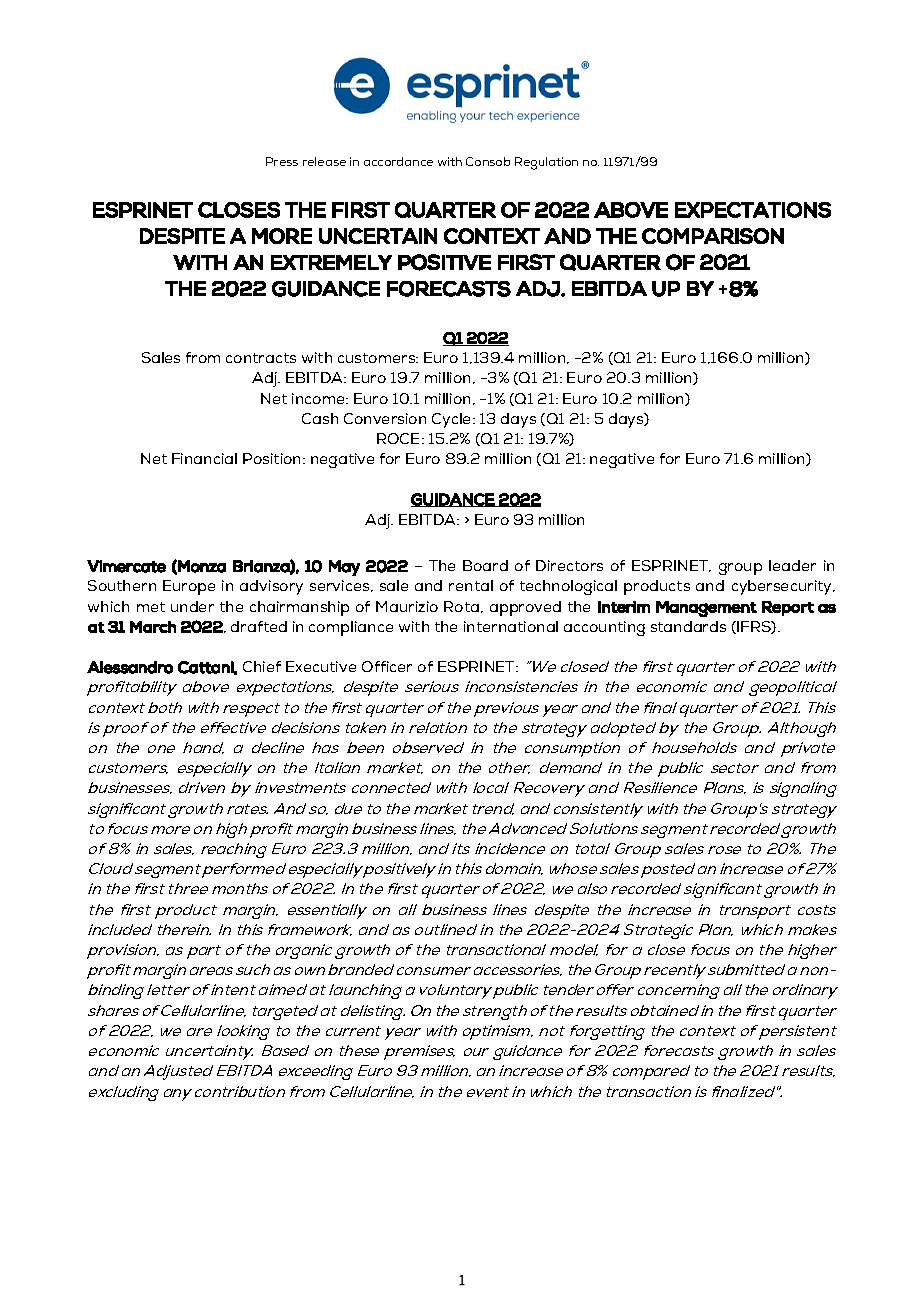 The width and height of the image is (924, 1308). Describe the element at coordinates (688, 626) in the image. I see `standards` at that location.
